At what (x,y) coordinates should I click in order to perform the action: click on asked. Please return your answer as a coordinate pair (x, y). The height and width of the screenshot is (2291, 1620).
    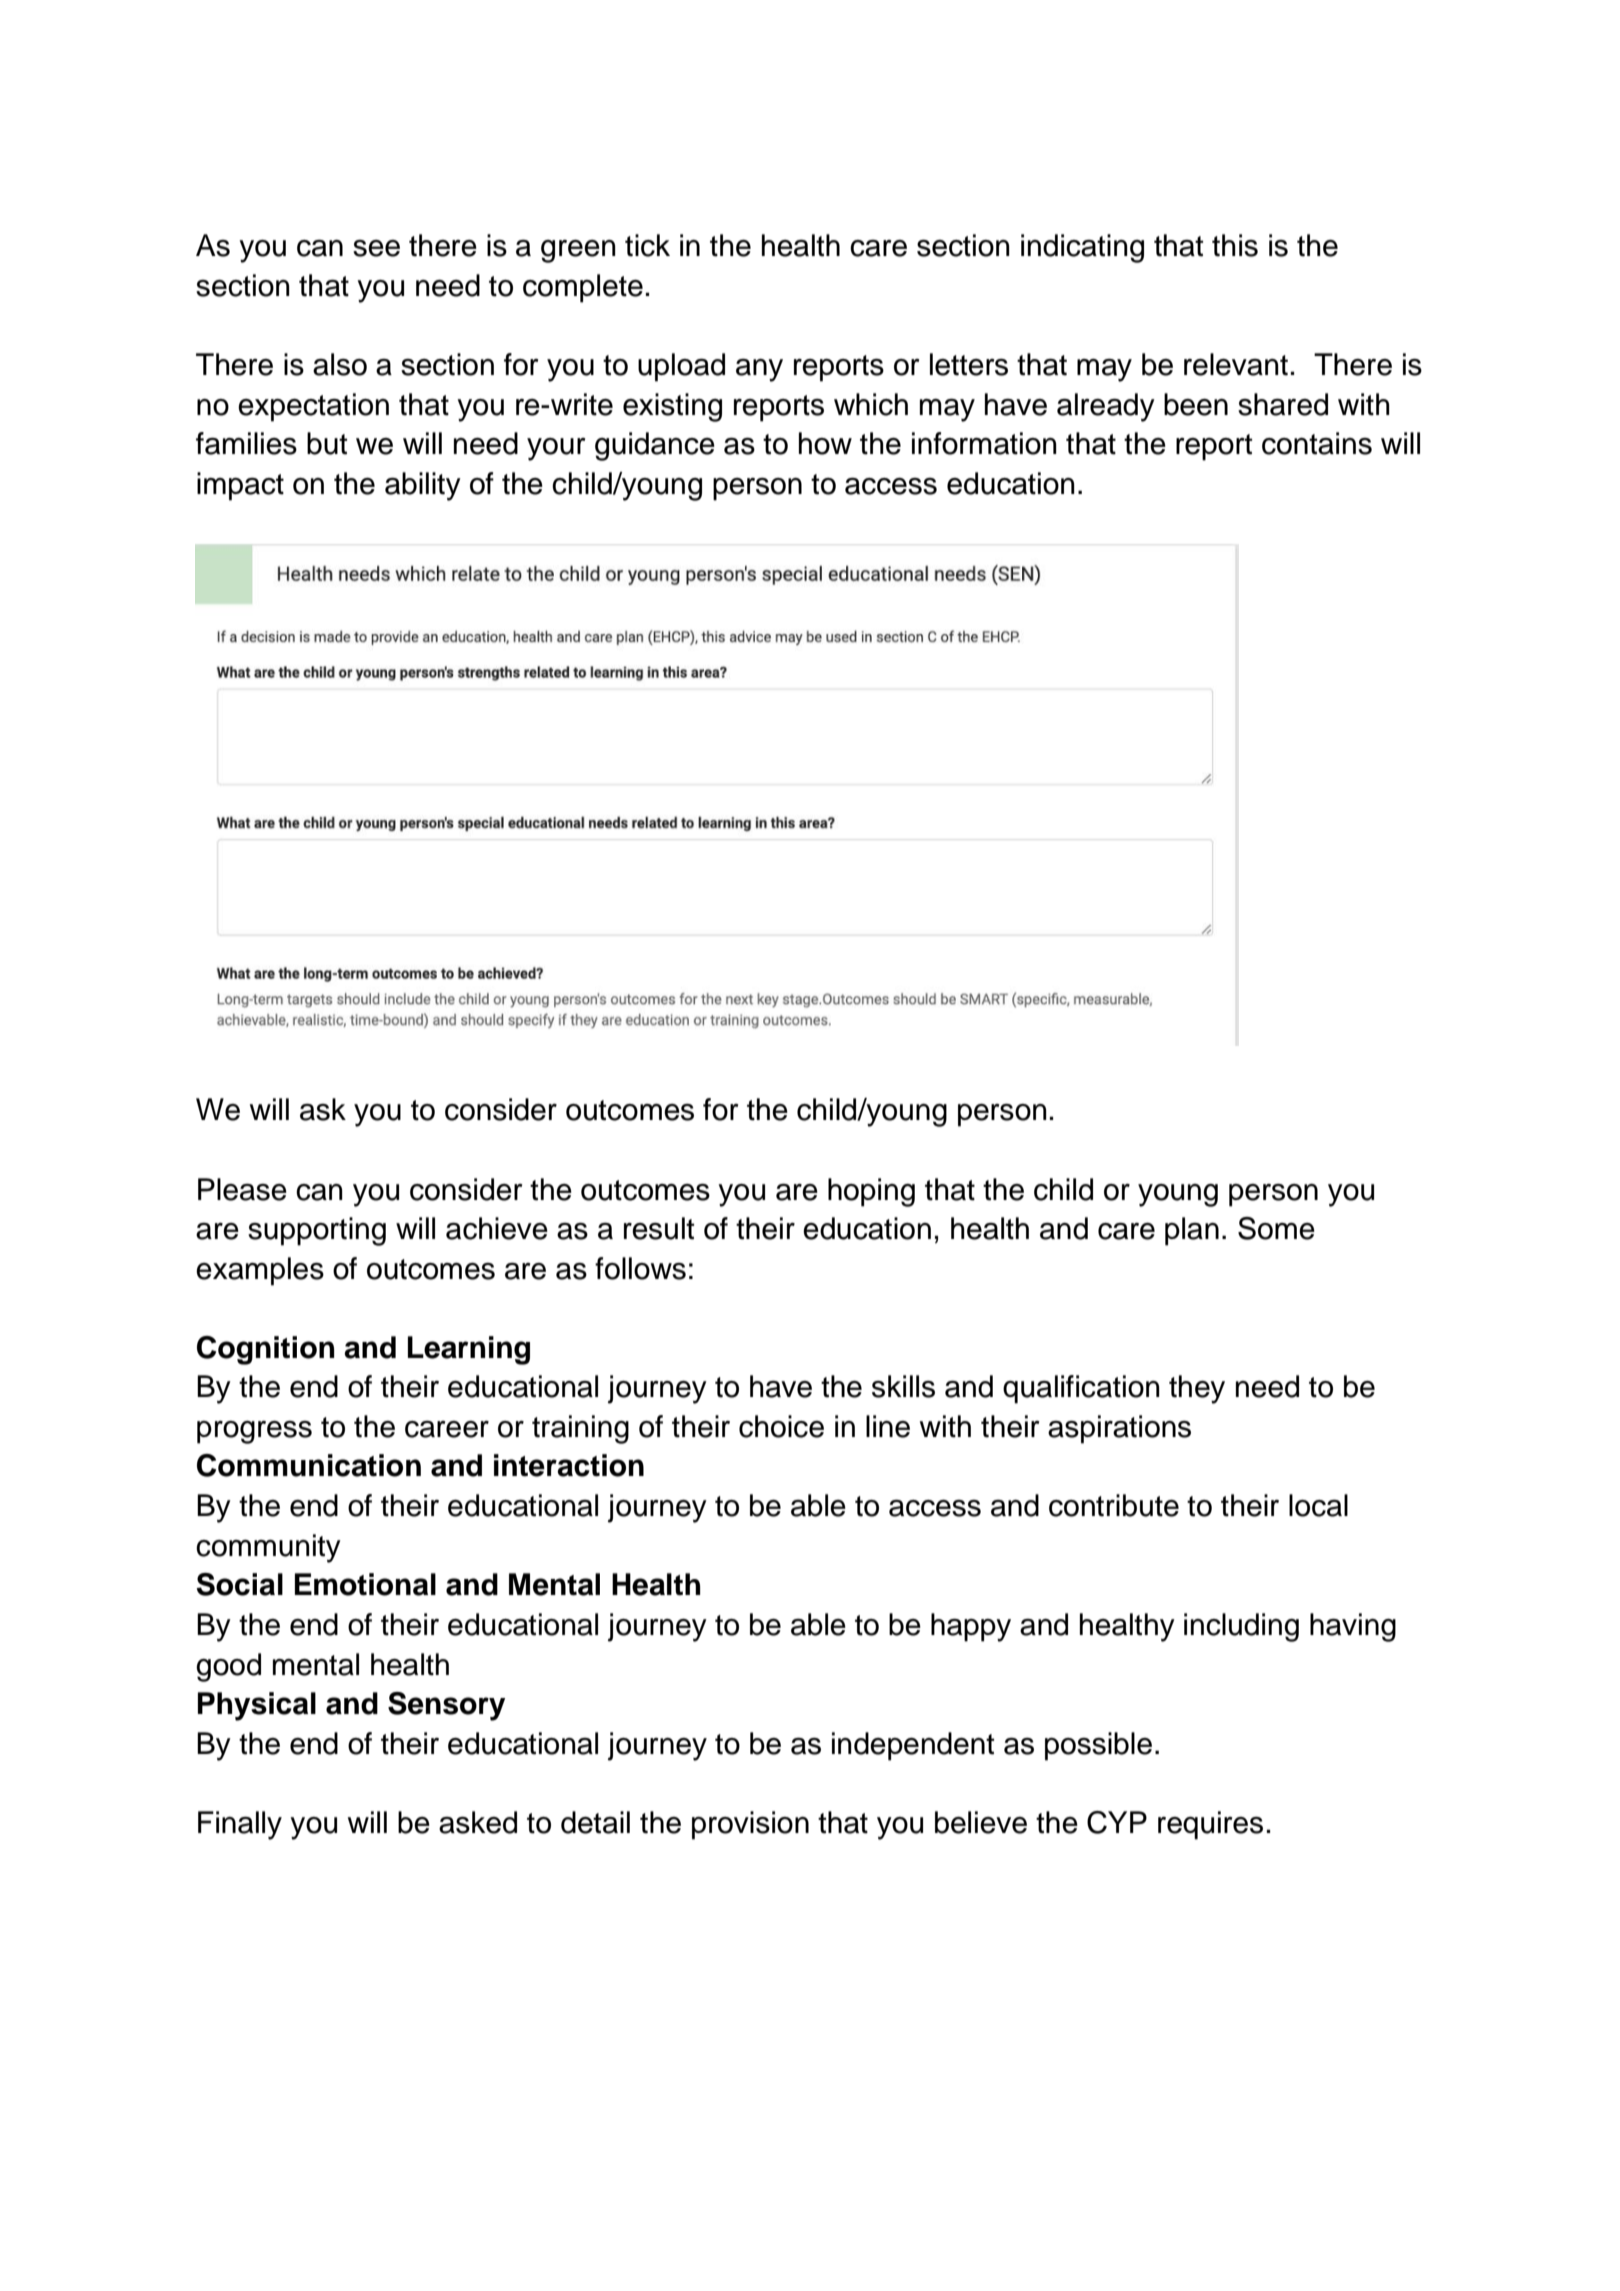
    Looking at the image, I should click on (478, 1822).
